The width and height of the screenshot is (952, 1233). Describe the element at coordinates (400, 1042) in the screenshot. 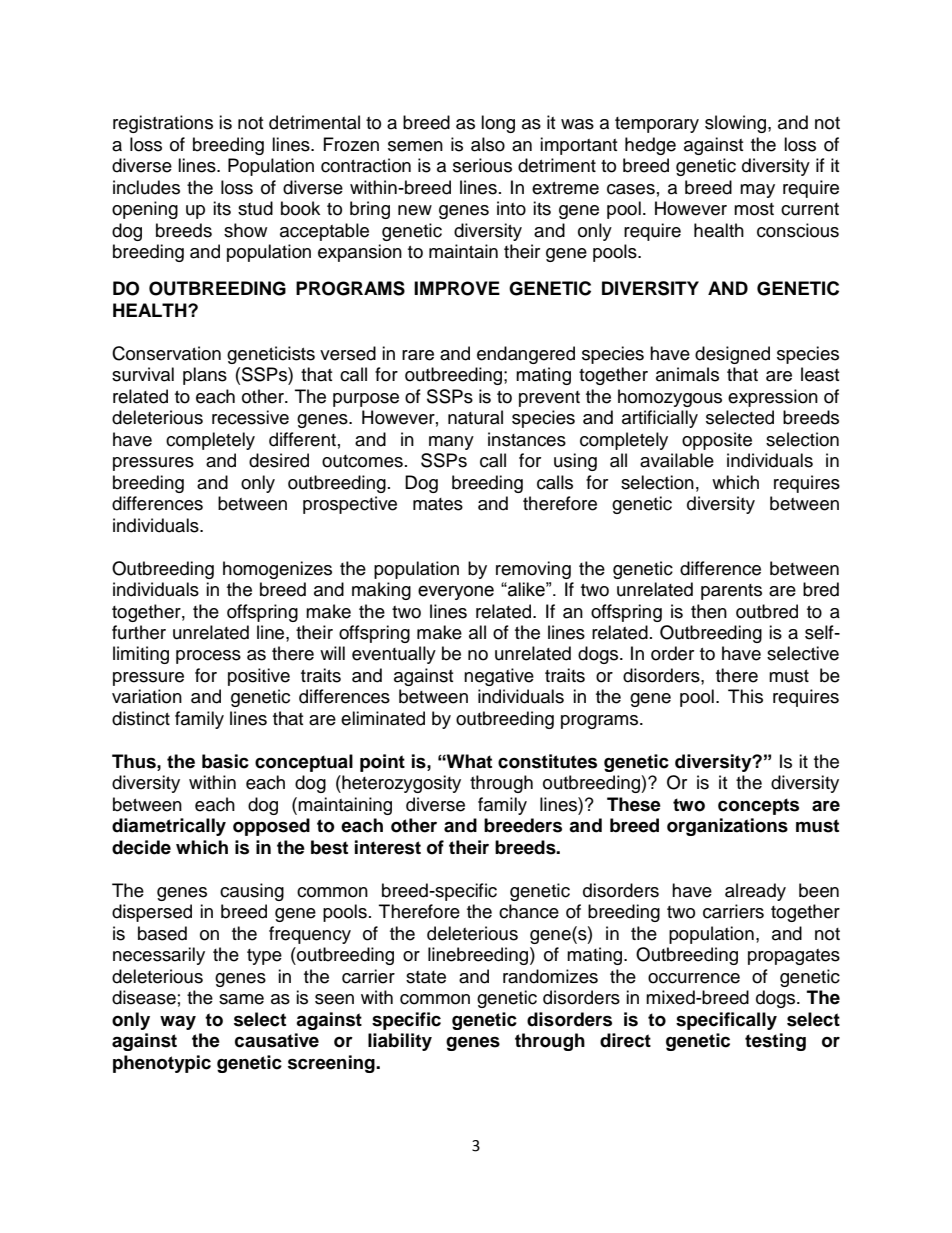

I see `liability` at that location.
